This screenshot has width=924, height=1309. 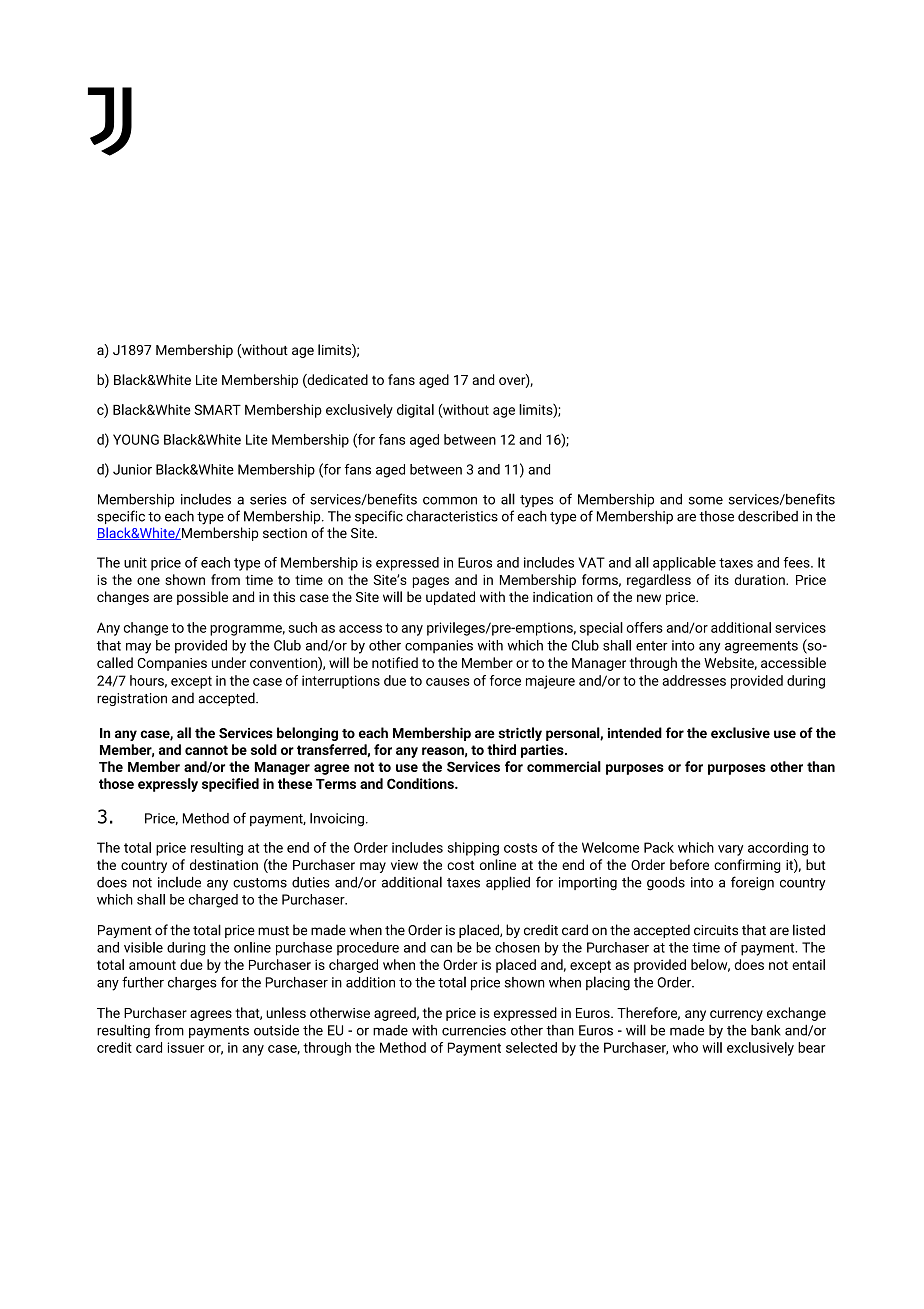 What do you see at coordinates (736, 1015) in the screenshot?
I see `currency` at bounding box center [736, 1015].
